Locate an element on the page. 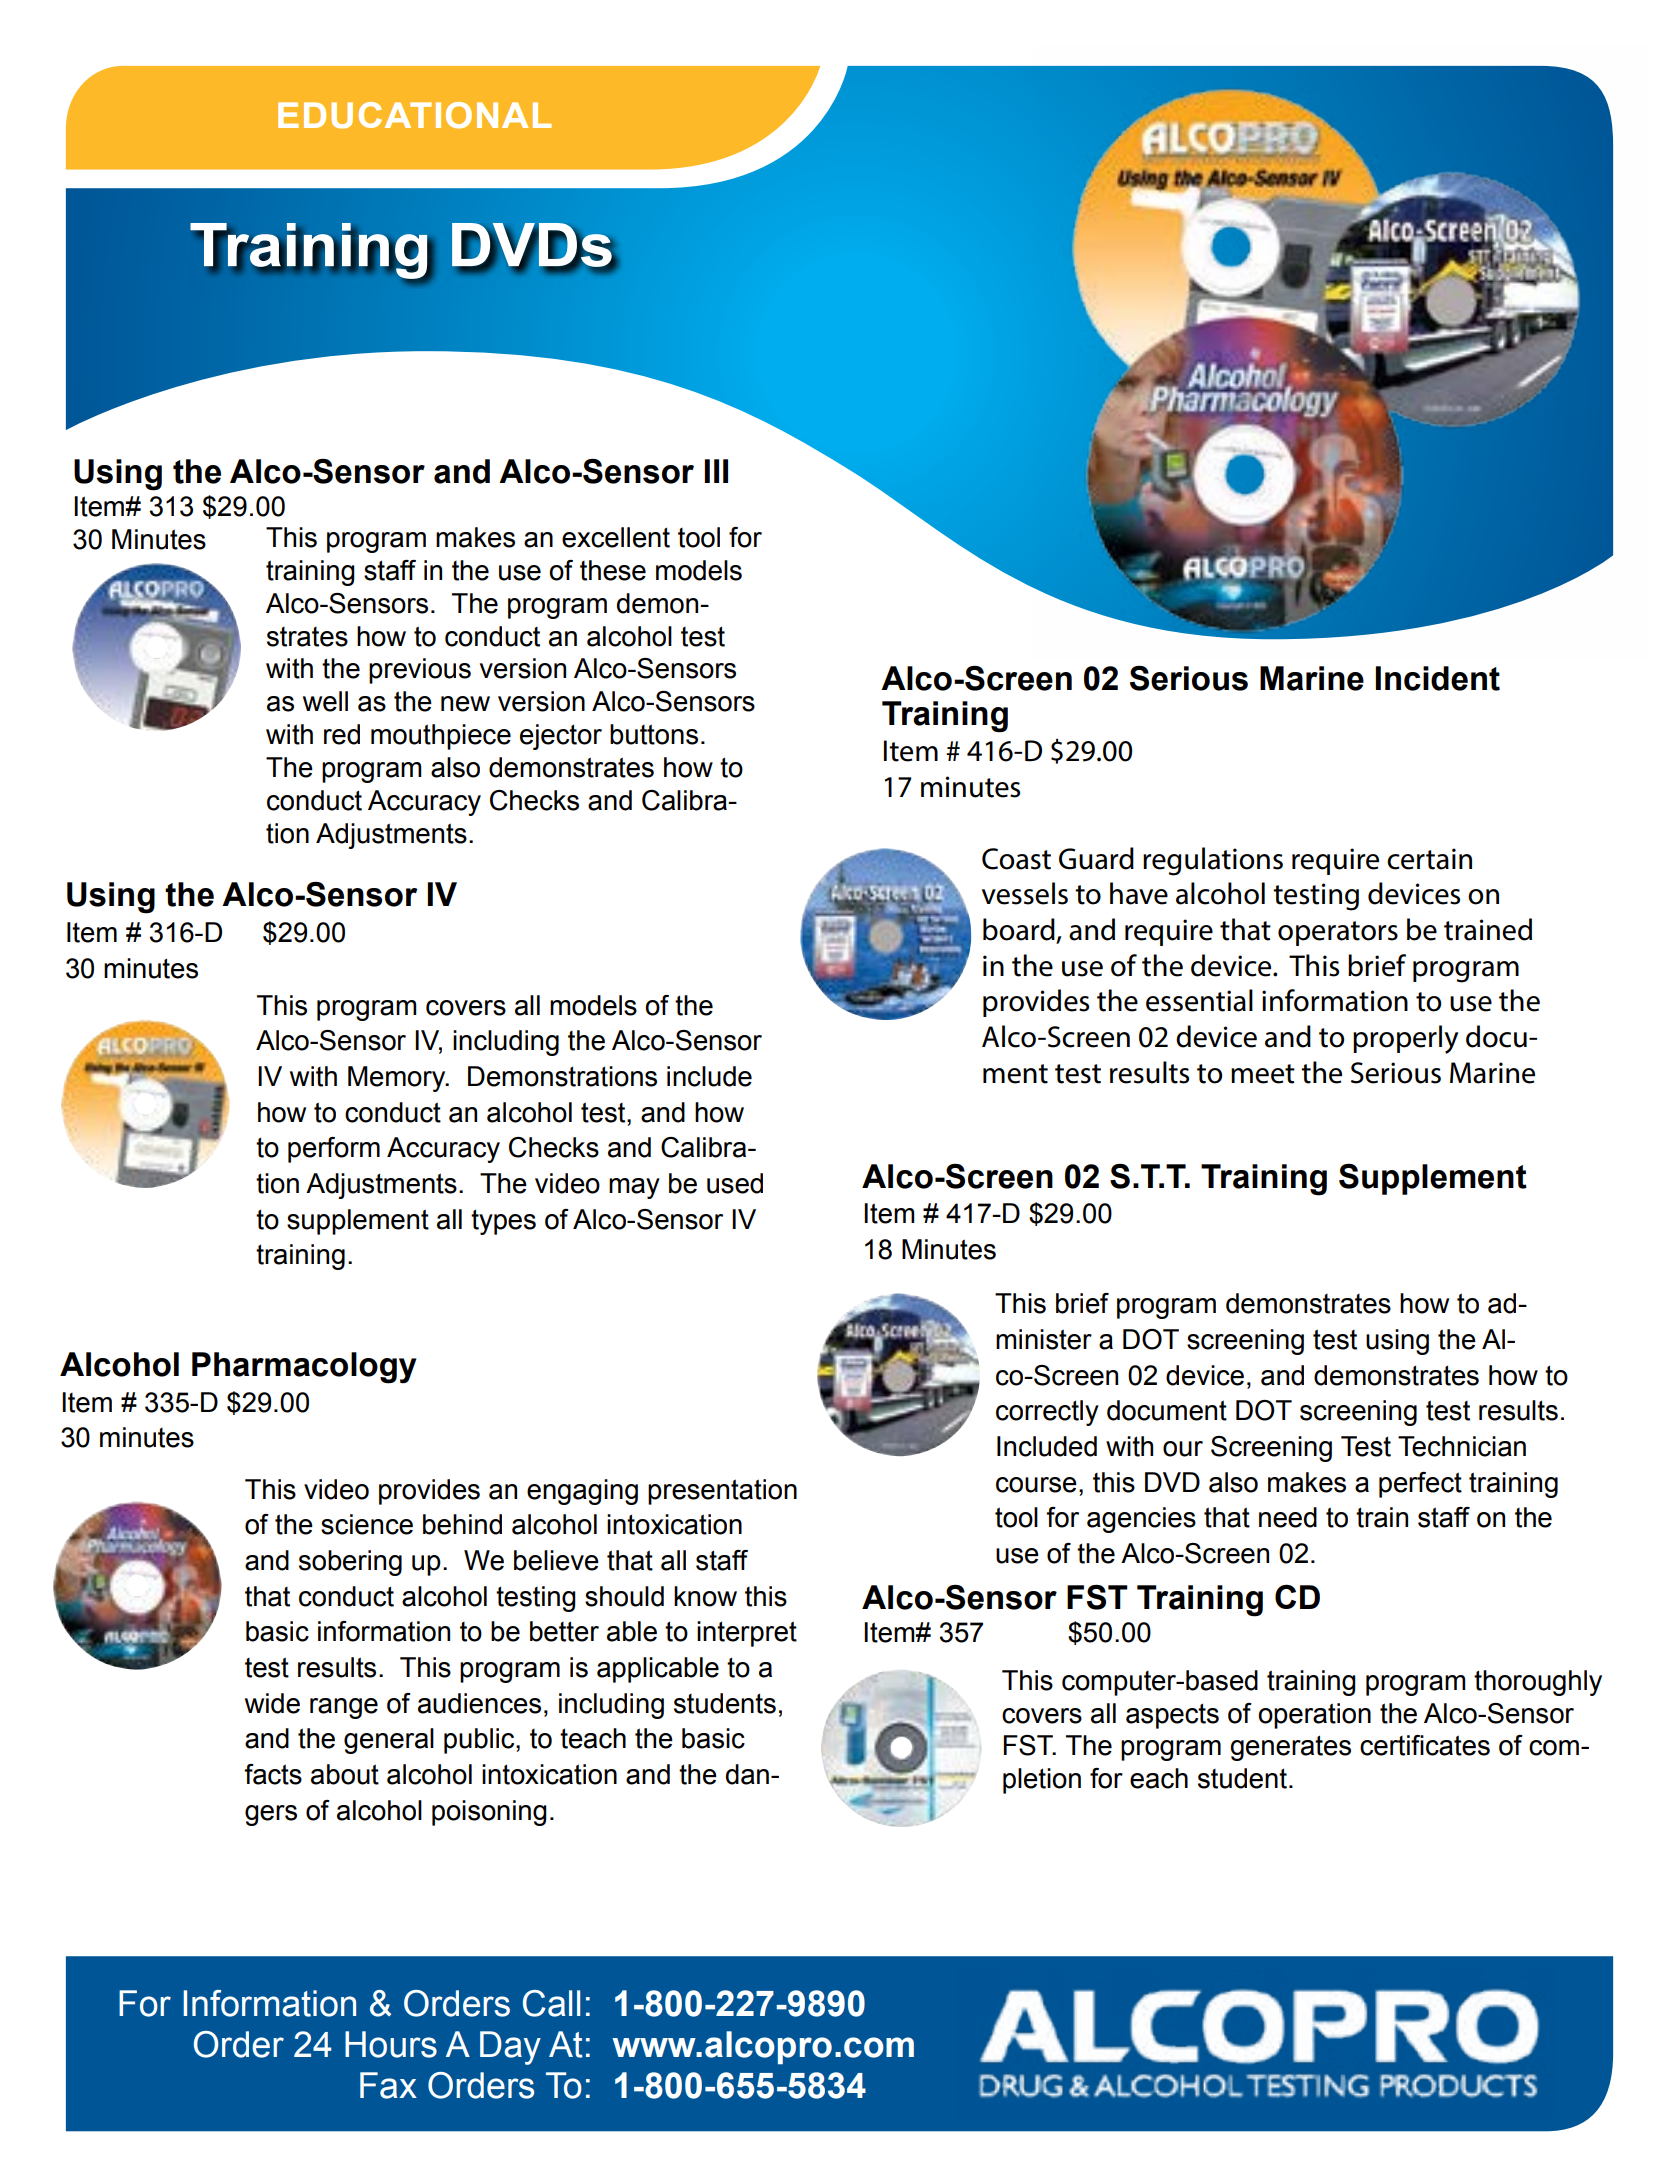  perfect is located at coordinates (1420, 1485).
